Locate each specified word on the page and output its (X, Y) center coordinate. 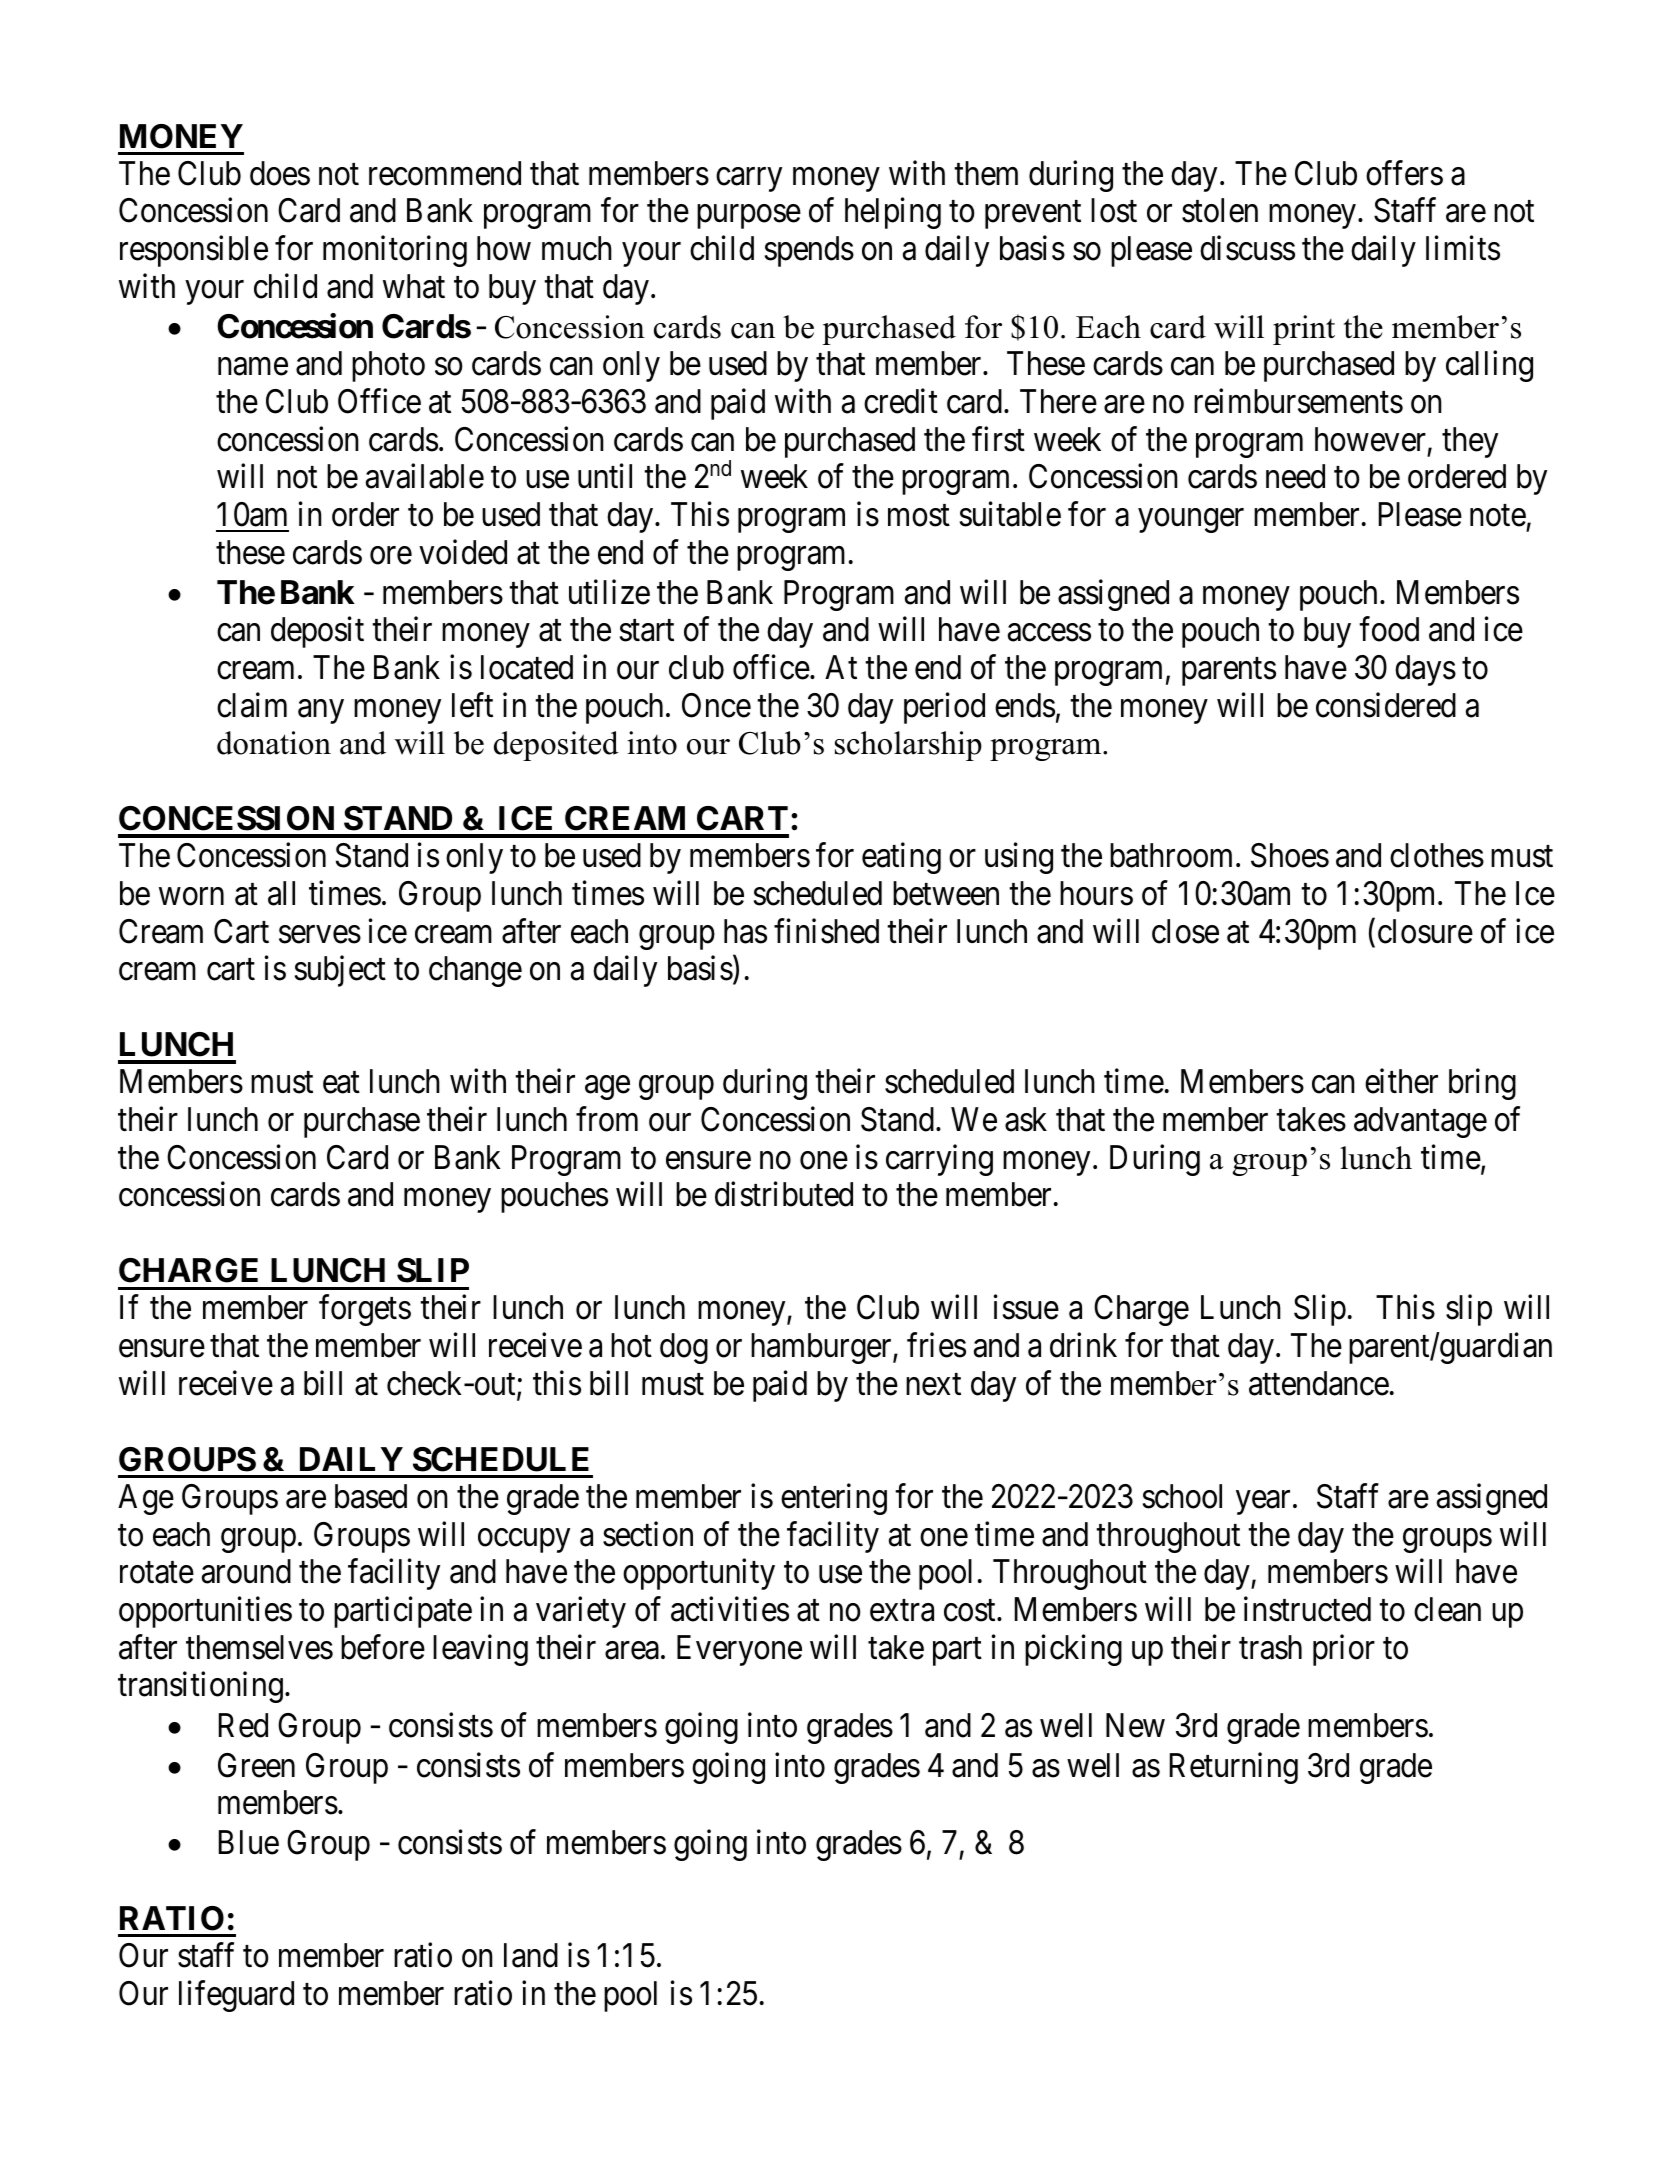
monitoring (395, 251)
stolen (1220, 210)
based (371, 1496)
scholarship (908, 746)
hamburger (822, 1348)
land (531, 1955)
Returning (1234, 1768)
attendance (1319, 1383)
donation (274, 743)
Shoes (1290, 855)
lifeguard (236, 1996)
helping (893, 213)
